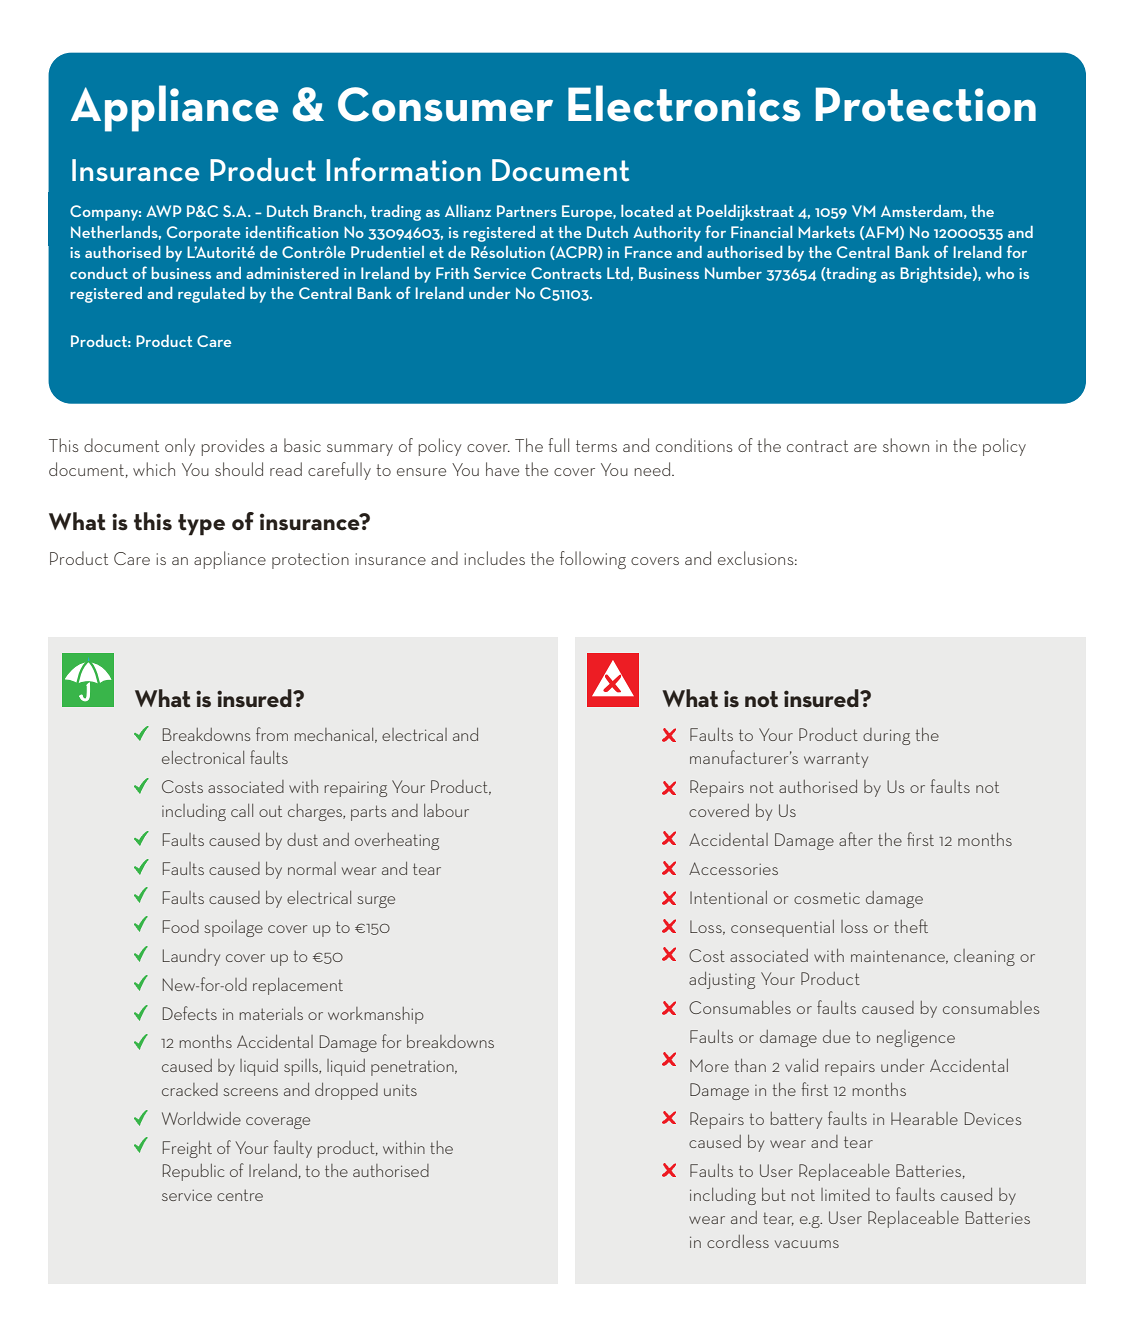 The image size is (1123, 1337). Describe the element at coordinates (445, 104) in the screenshot. I see `Consumer` at that location.
